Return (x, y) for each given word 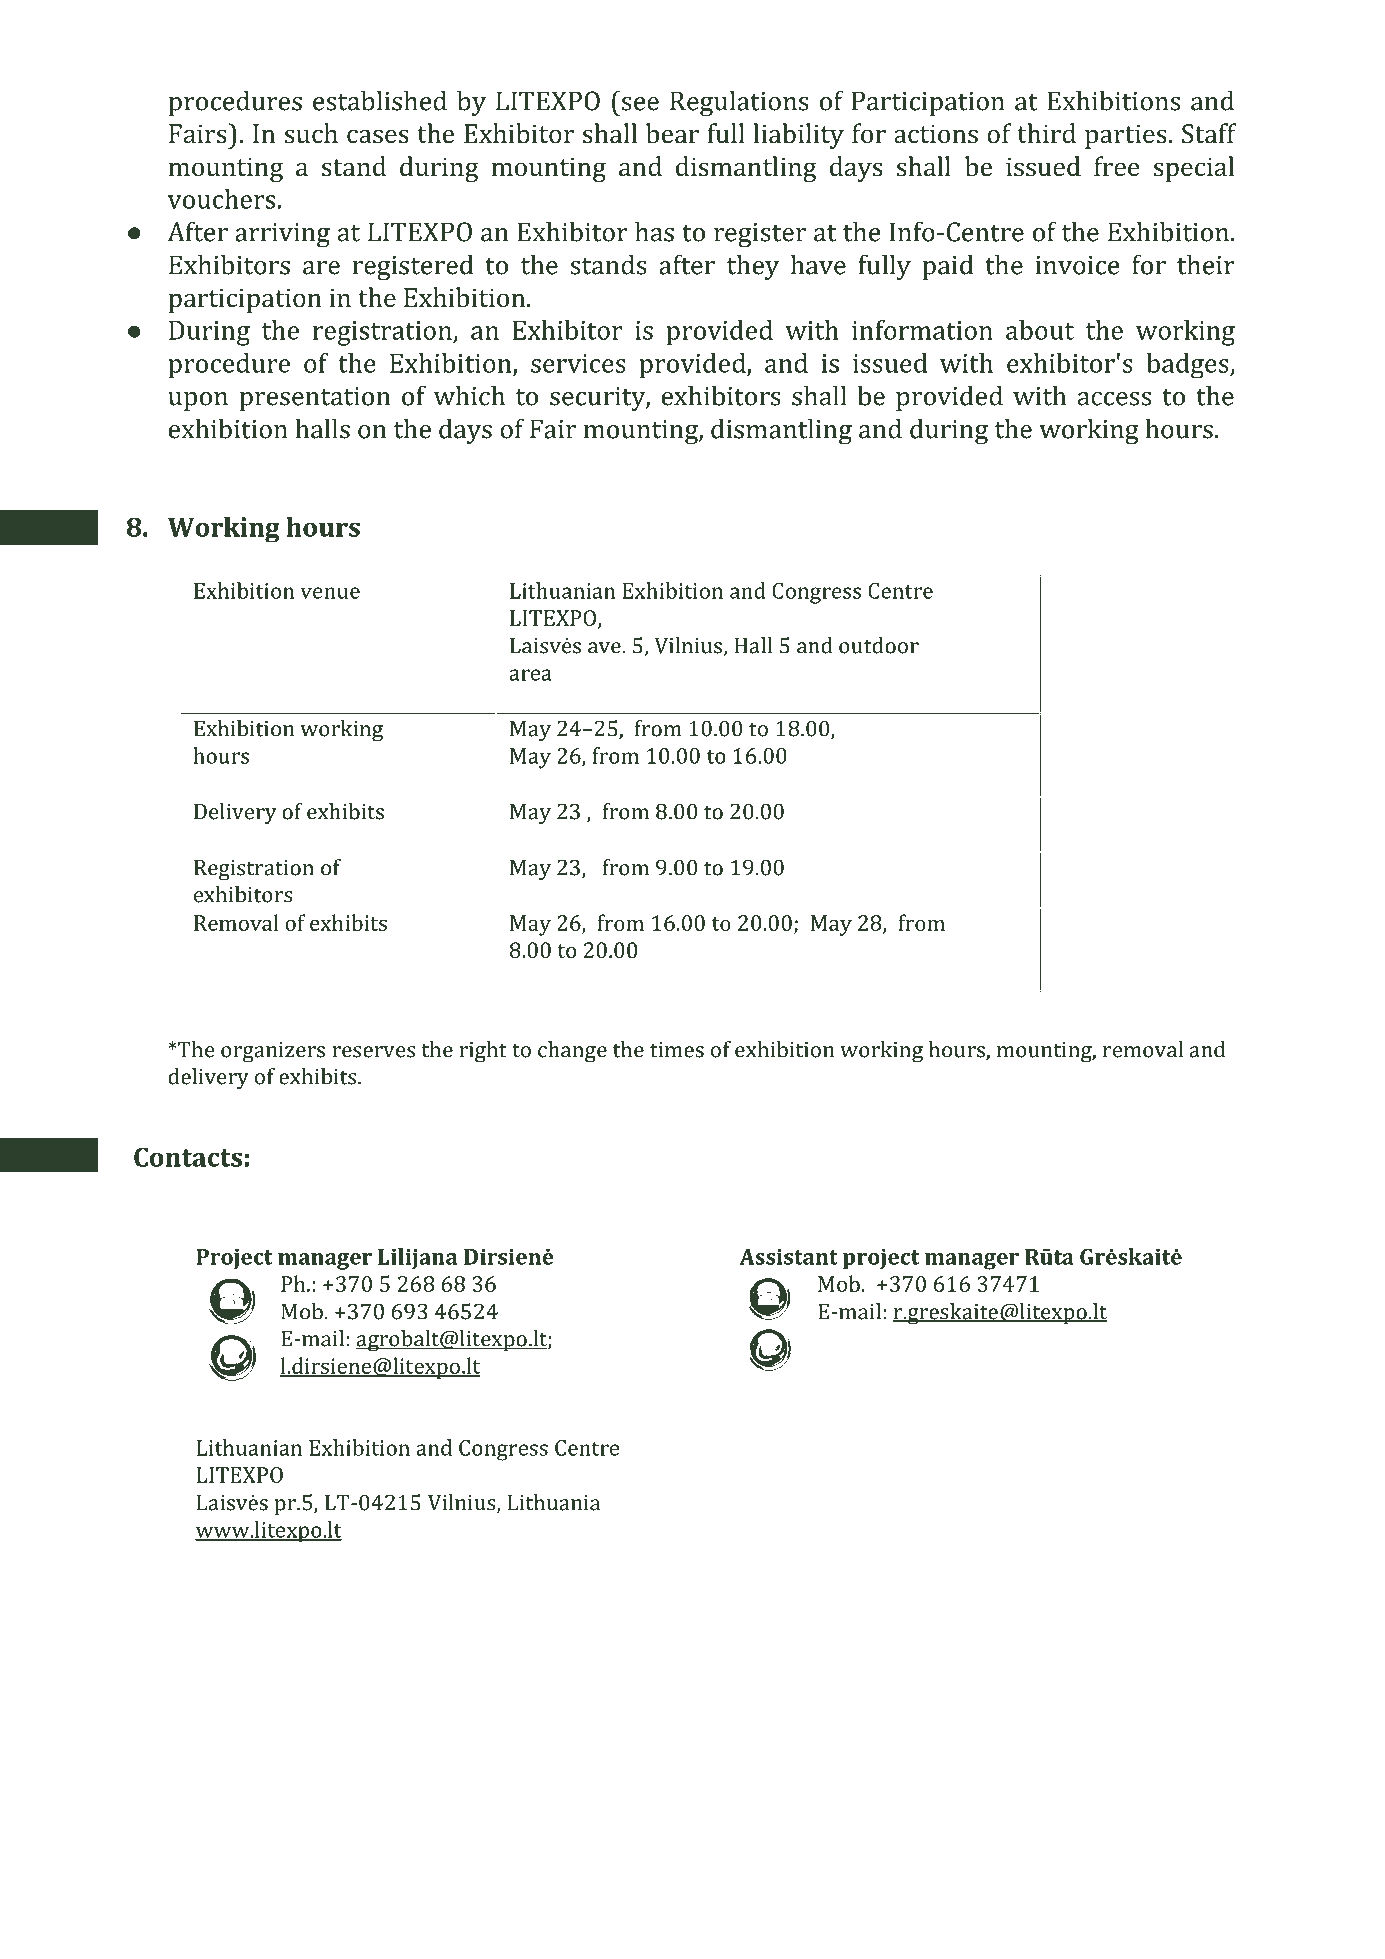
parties (1126, 136)
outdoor (879, 645)
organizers (273, 1052)
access (1114, 399)
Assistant (789, 1256)
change (572, 1052)
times (677, 1050)
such (311, 133)
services (578, 363)
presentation (314, 399)
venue (330, 593)
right (483, 1052)
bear (672, 133)
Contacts (188, 1157)
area (530, 675)
